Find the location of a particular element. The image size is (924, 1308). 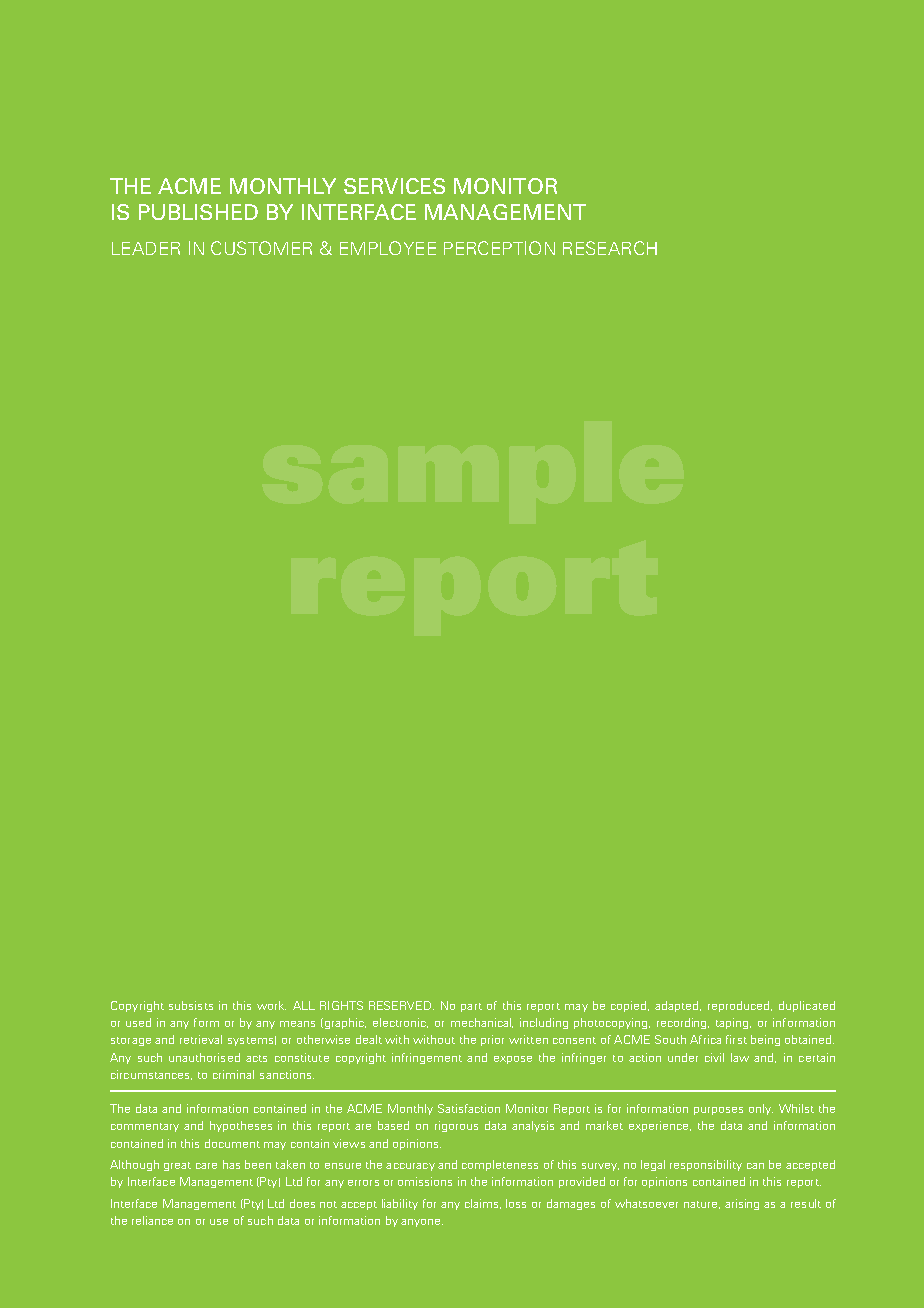

RESEARCH is located at coordinates (610, 248).
